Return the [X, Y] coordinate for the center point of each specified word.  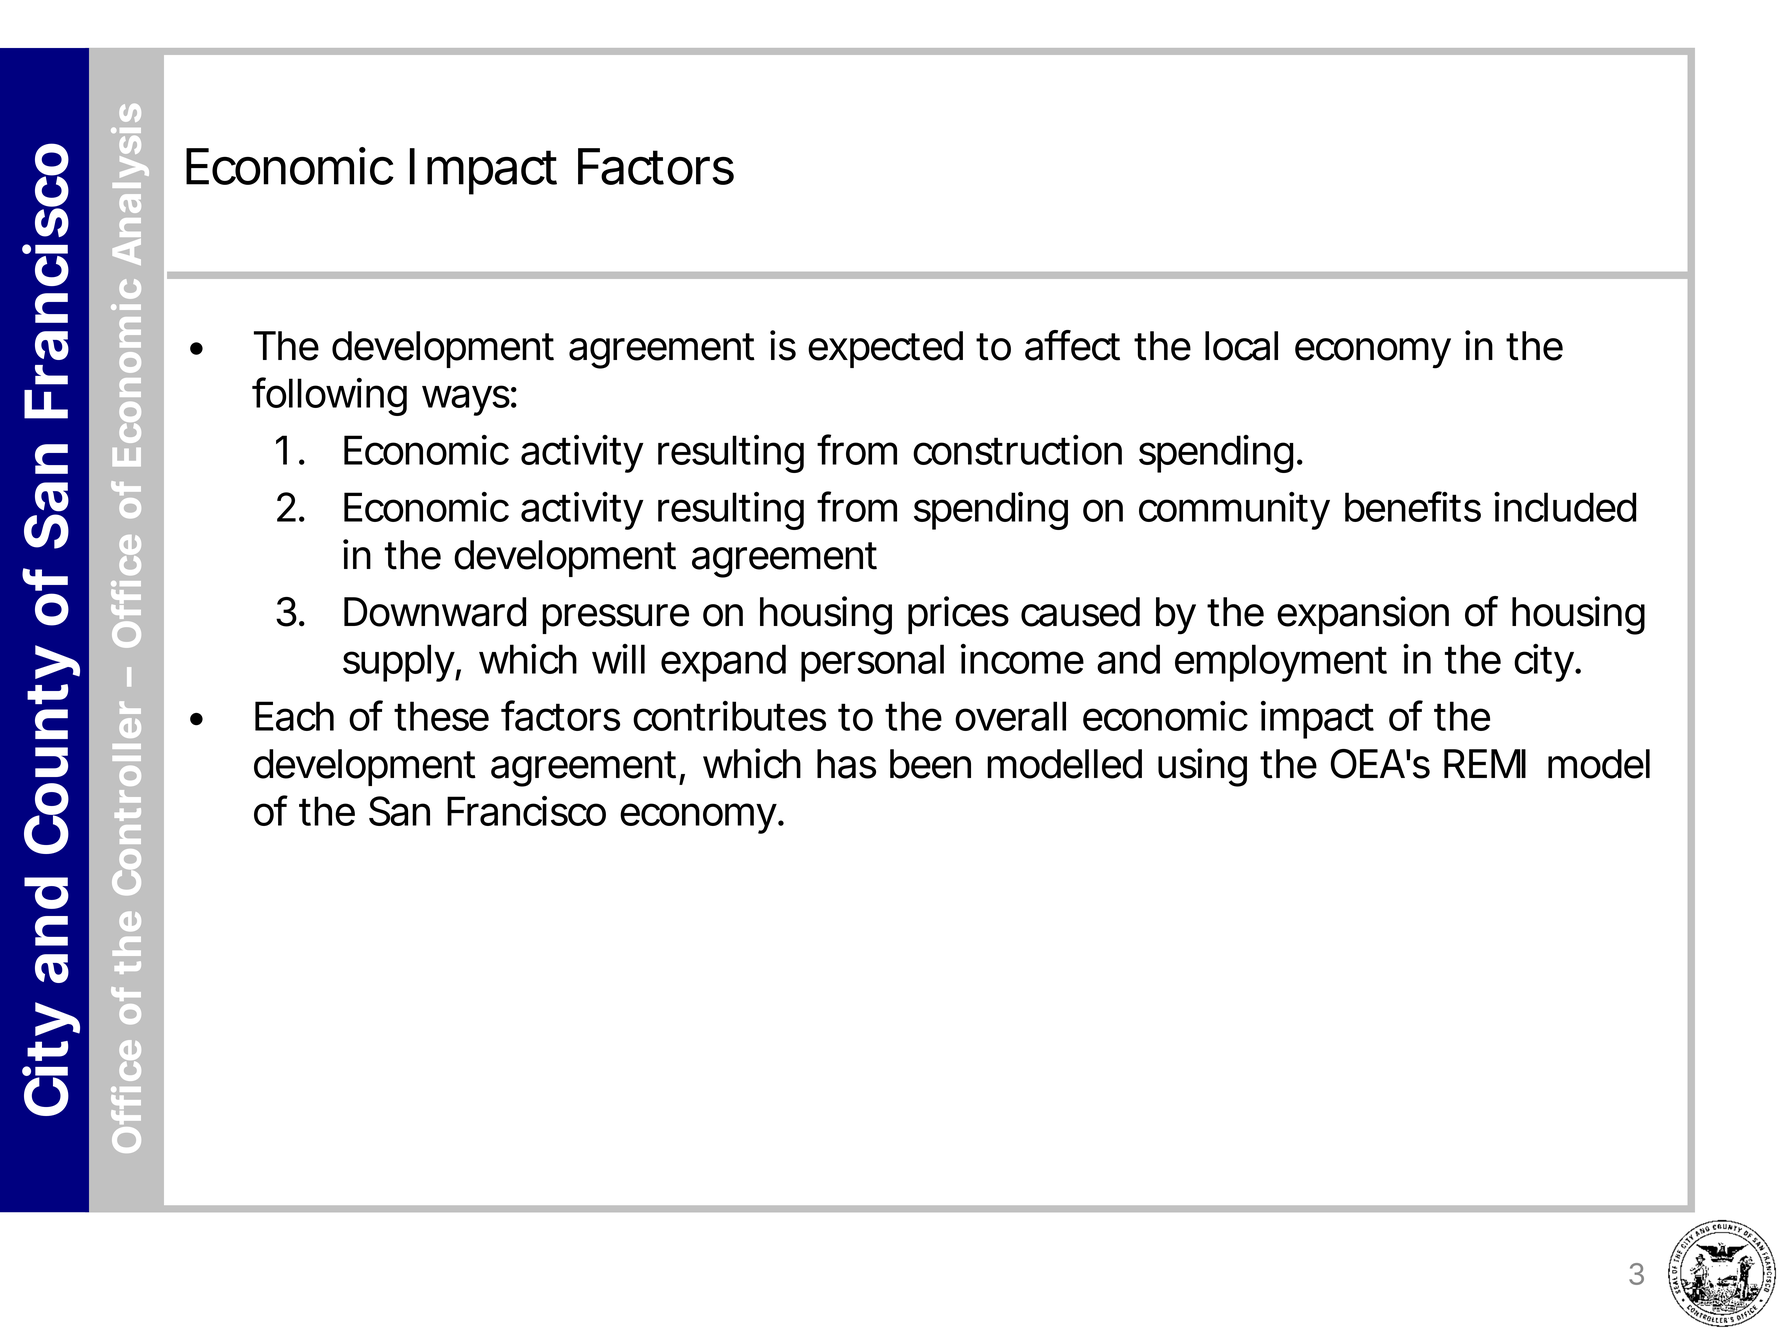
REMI [1485, 763]
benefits [1413, 506]
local [1241, 346]
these [441, 716]
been [930, 764]
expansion [1363, 615]
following [329, 396]
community [1234, 511]
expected [885, 349]
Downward [435, 612]
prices [958, 615]
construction [1017, 450]
